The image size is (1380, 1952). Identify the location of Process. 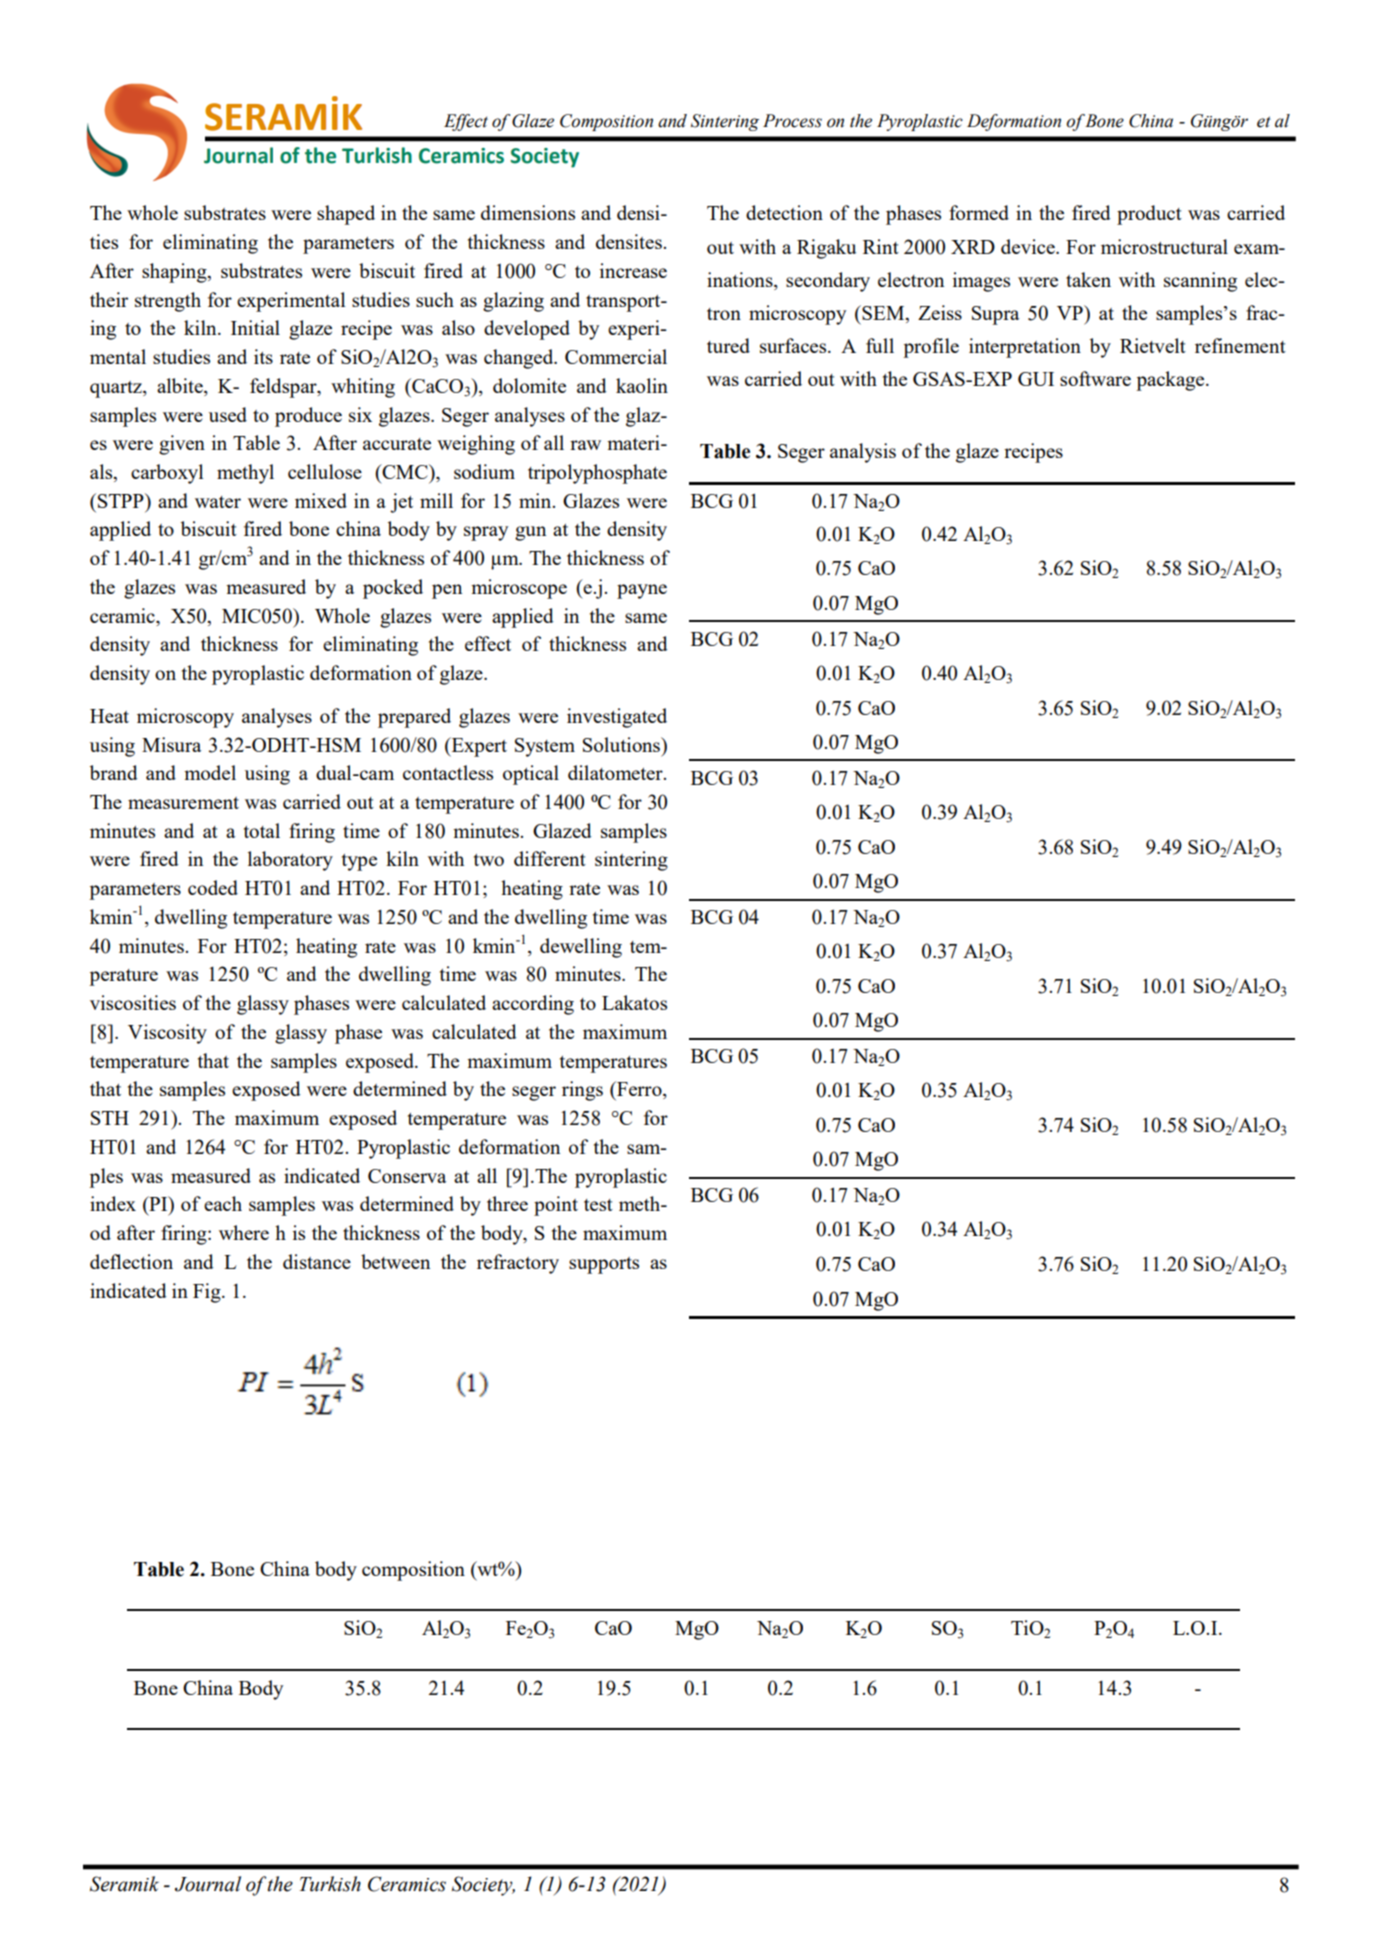
(792, 121).
